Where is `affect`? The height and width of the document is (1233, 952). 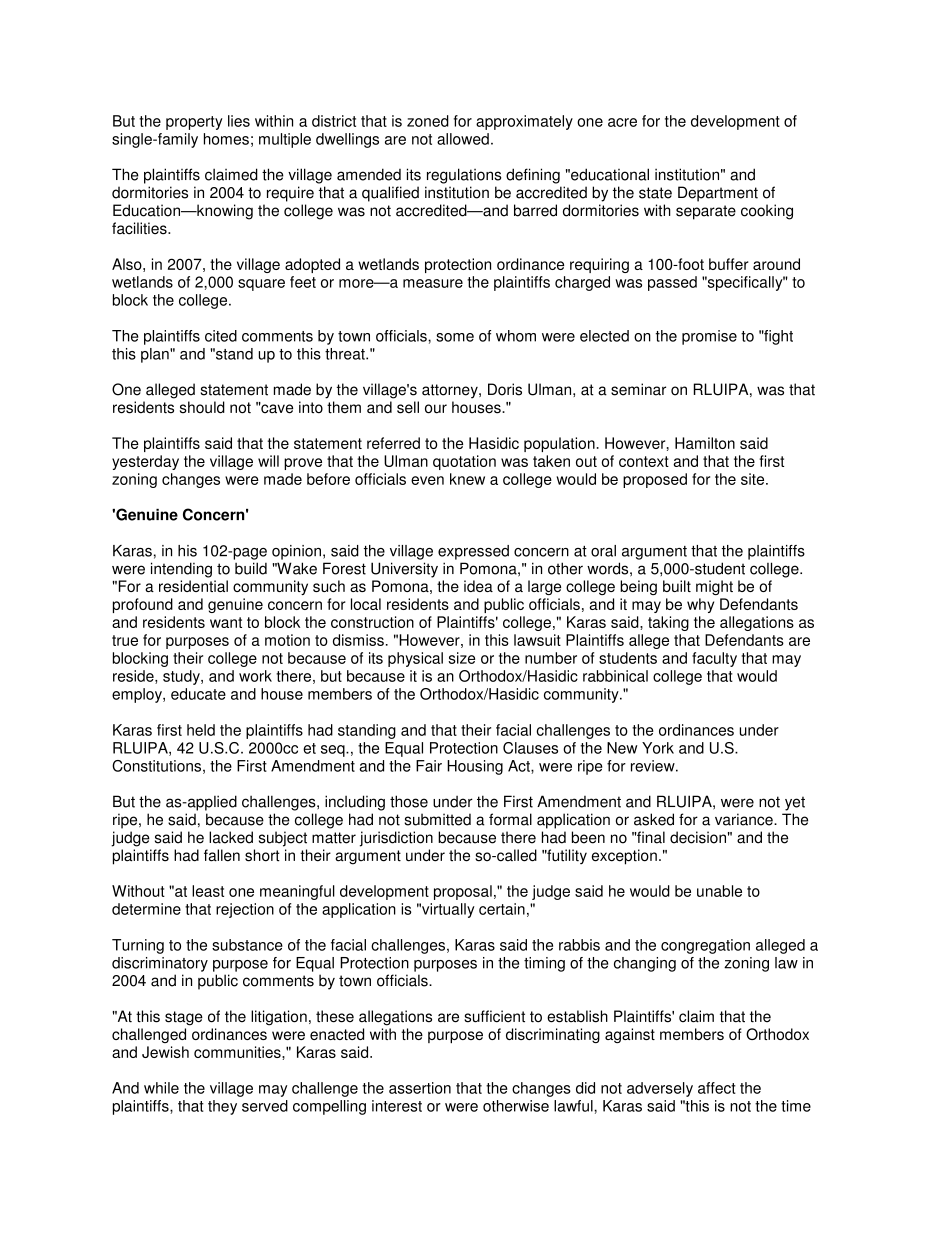 affect is located at coordinates (717, 1088).
